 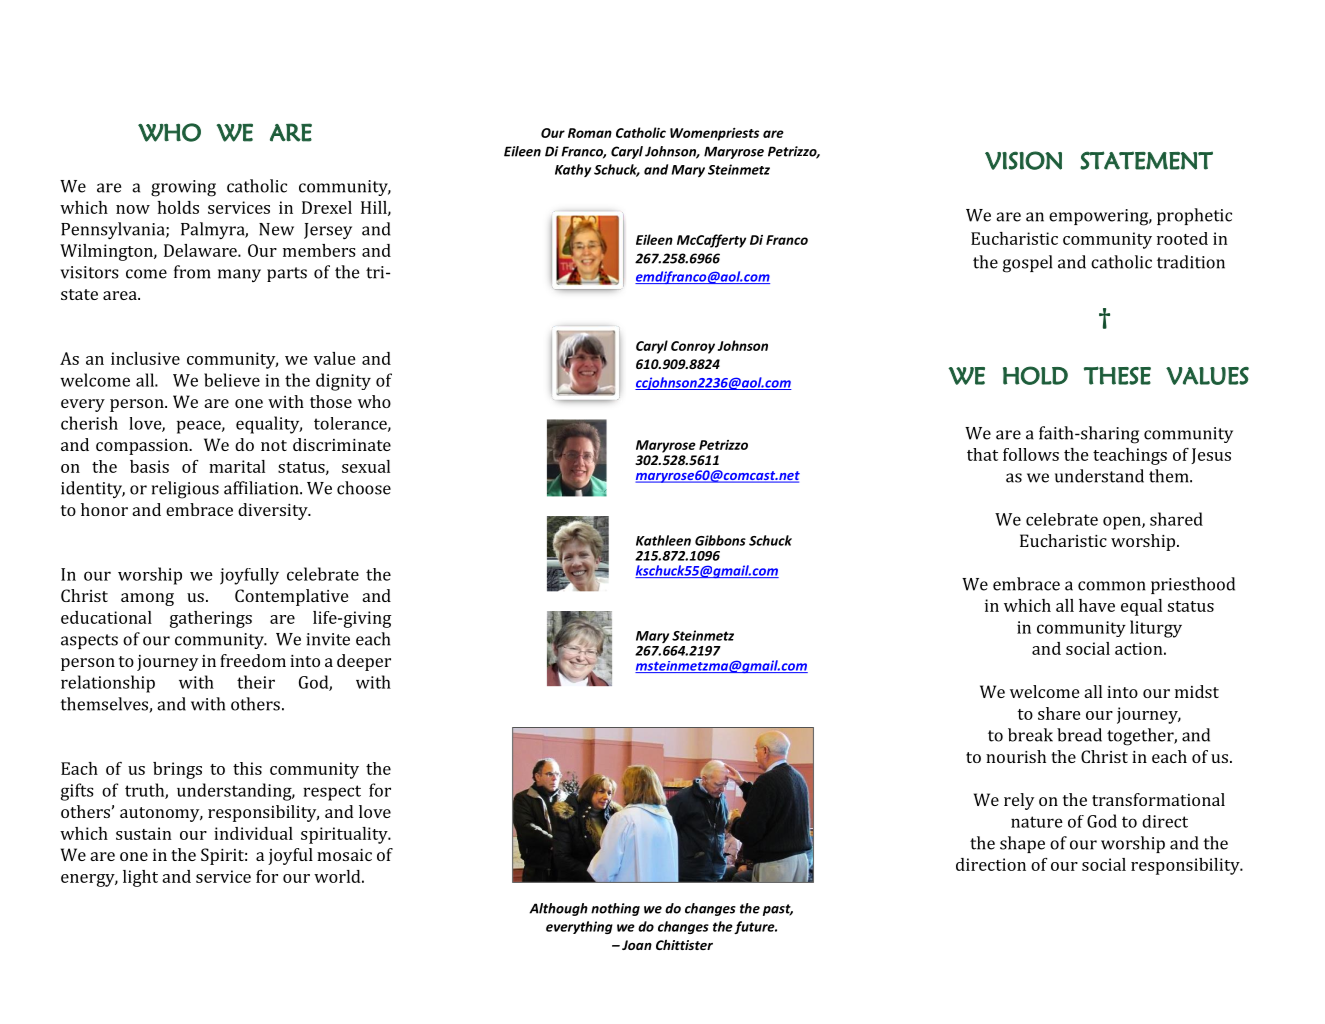 What do you see at coordinates (140, 878) in the screenshot?
I see `light` at bounding box center [140, 878].
